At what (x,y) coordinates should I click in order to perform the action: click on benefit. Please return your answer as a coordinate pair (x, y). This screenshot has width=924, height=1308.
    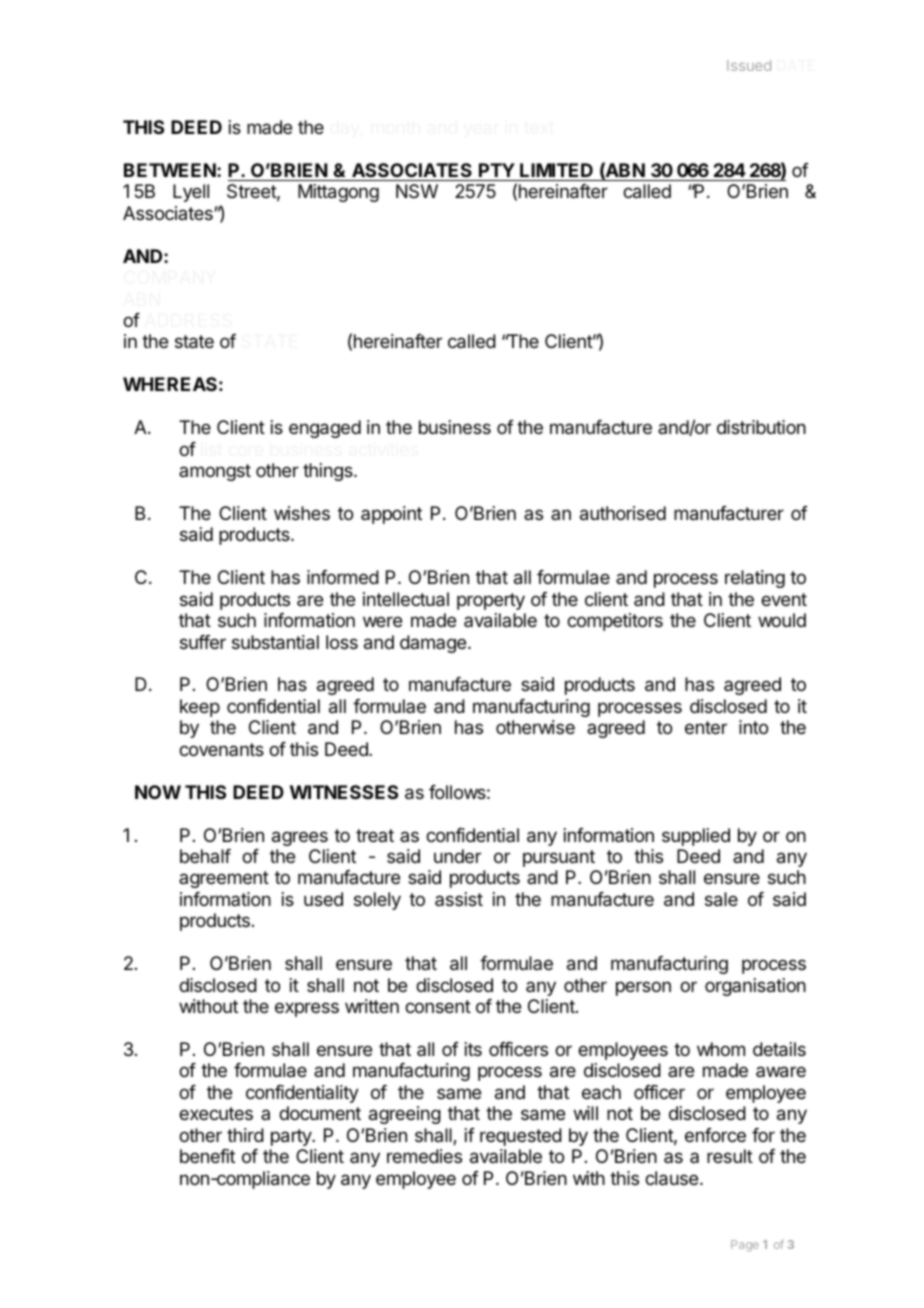
    Looking at the image, I should click on (207, 1156).
